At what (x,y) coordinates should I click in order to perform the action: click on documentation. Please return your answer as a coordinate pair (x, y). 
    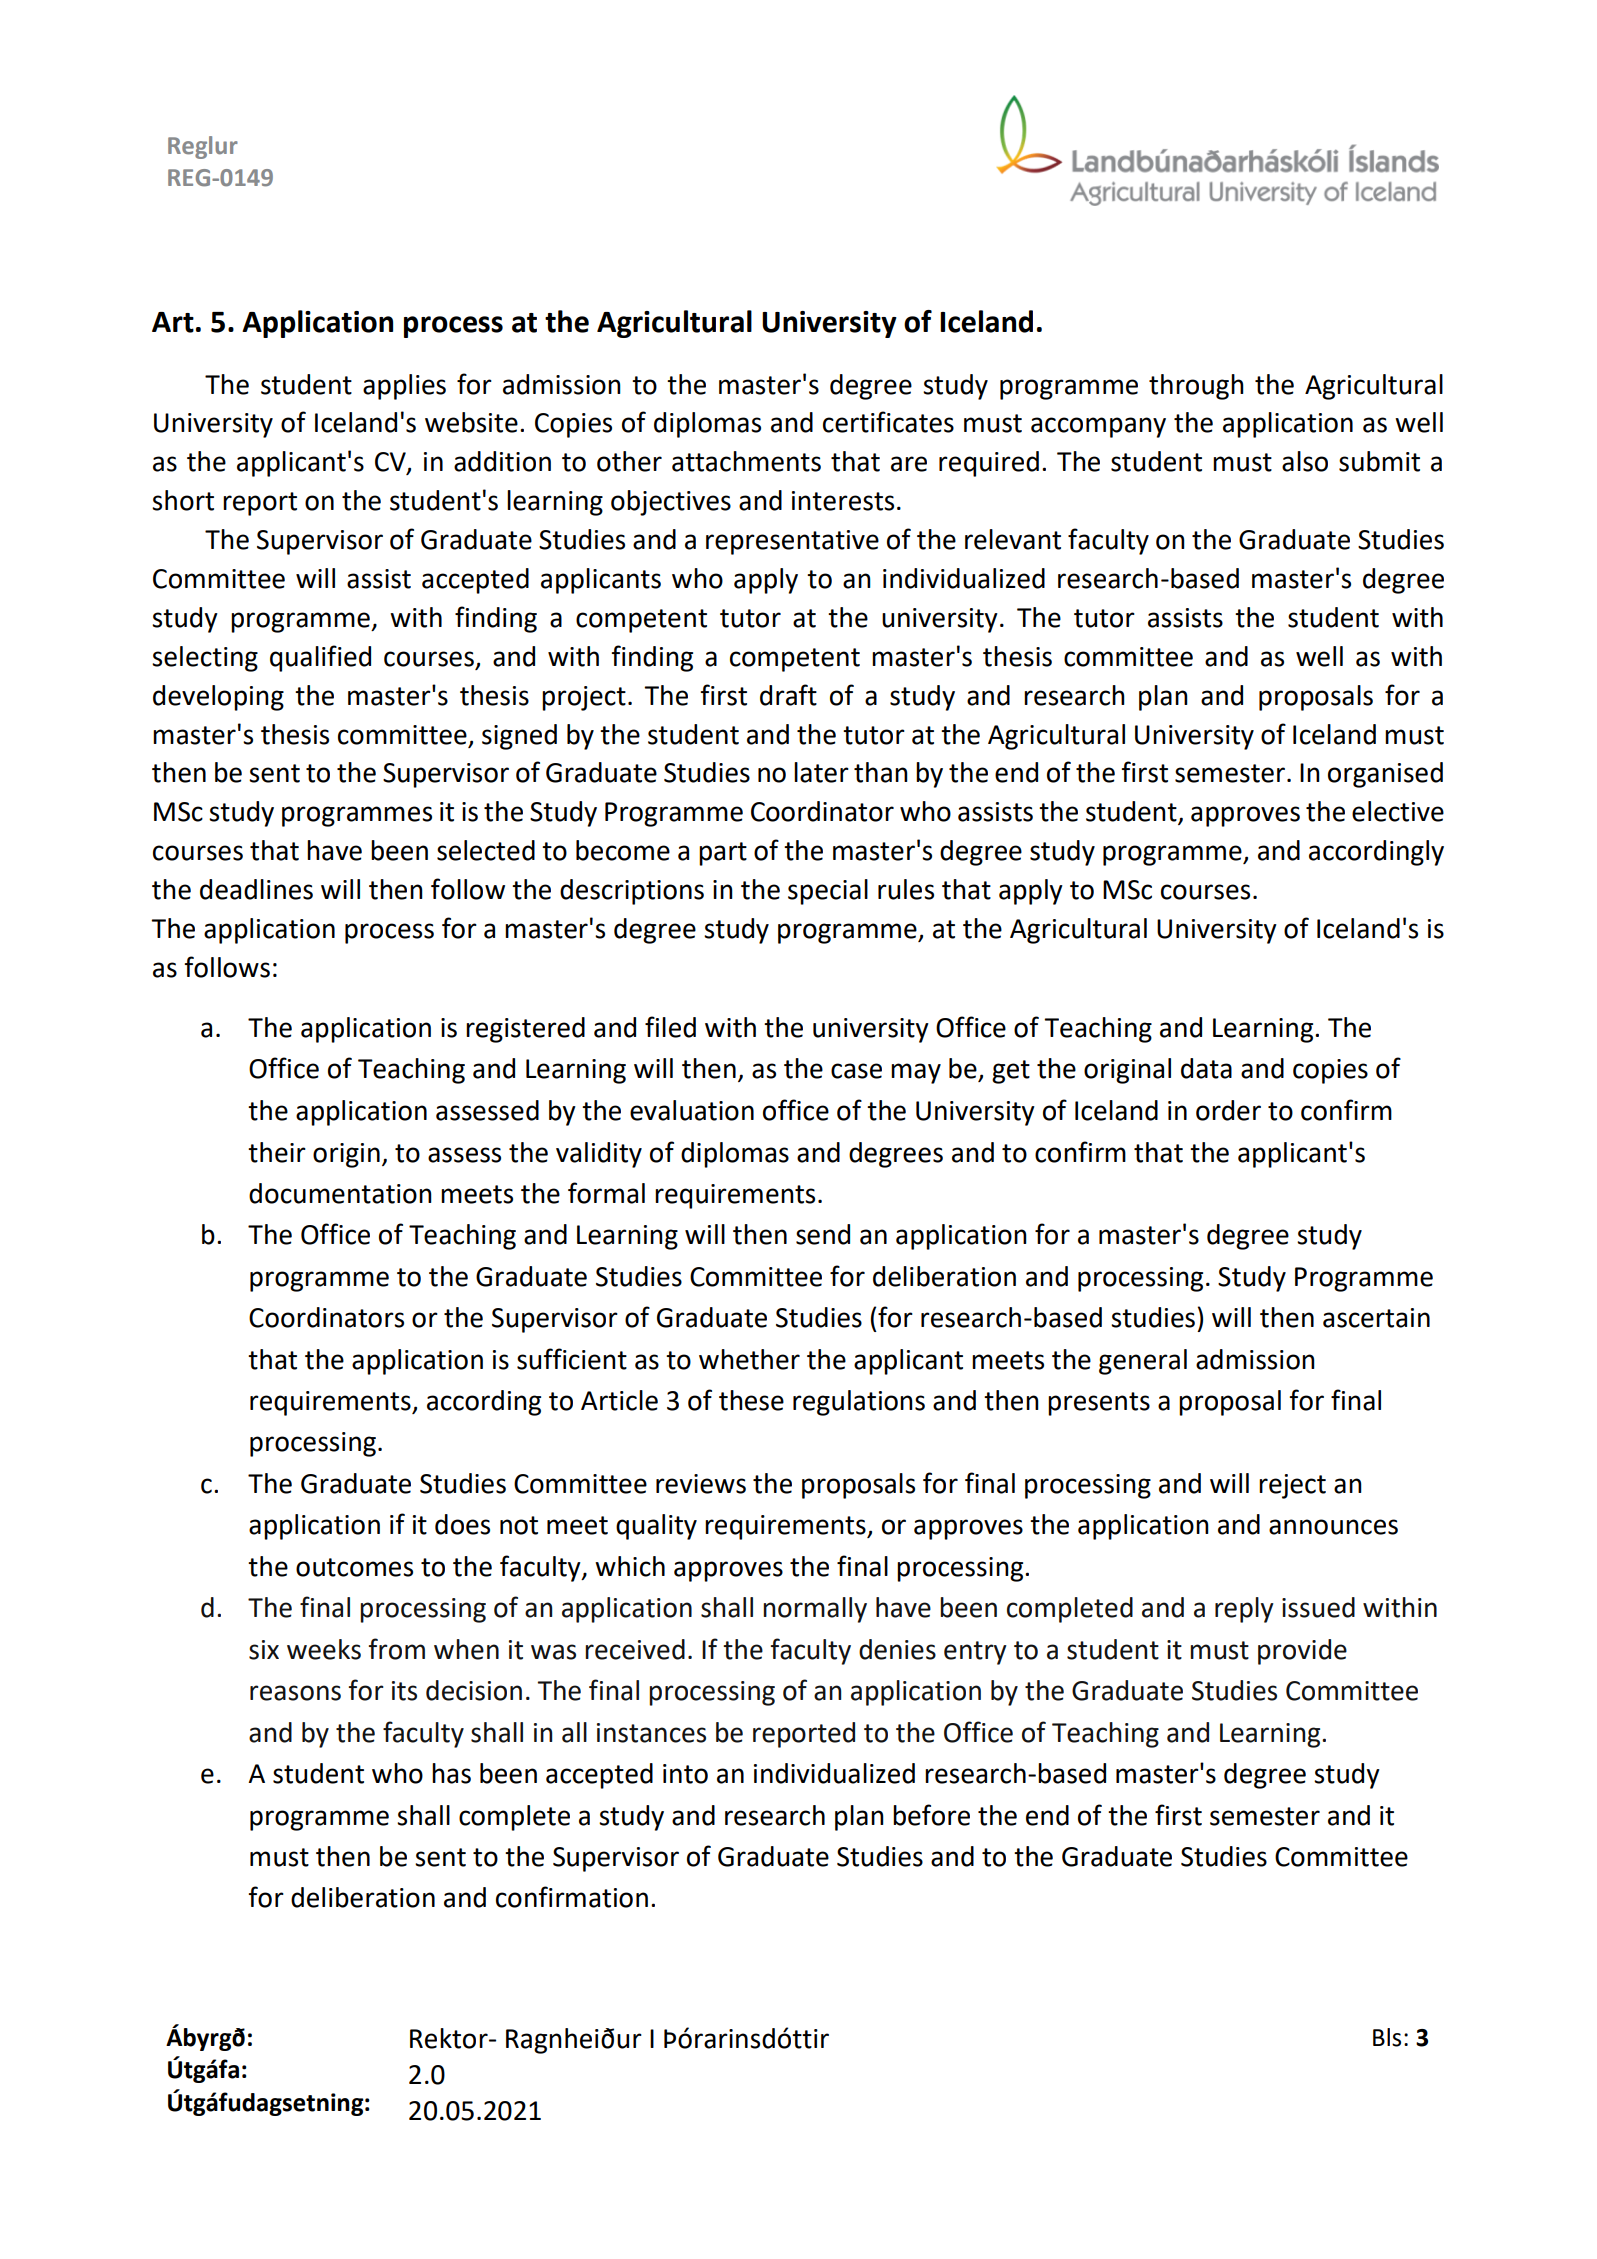
    Looking at the image, I should click on (340, 1193).
